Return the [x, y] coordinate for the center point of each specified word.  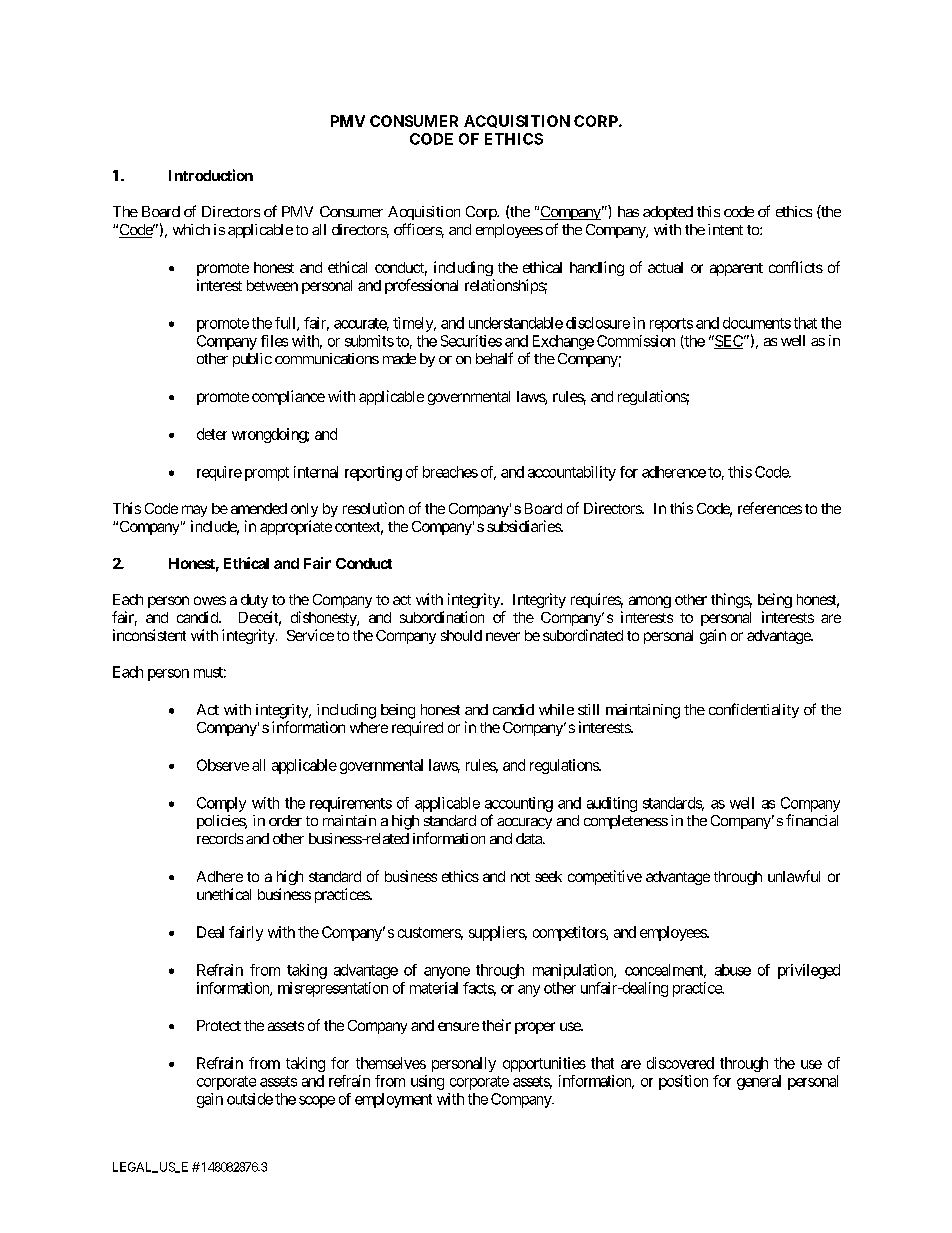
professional [421, 286]
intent [725, 229]
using [427, 1082]
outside [250, 1099]
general [759, 1082]
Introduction [211, 175]
